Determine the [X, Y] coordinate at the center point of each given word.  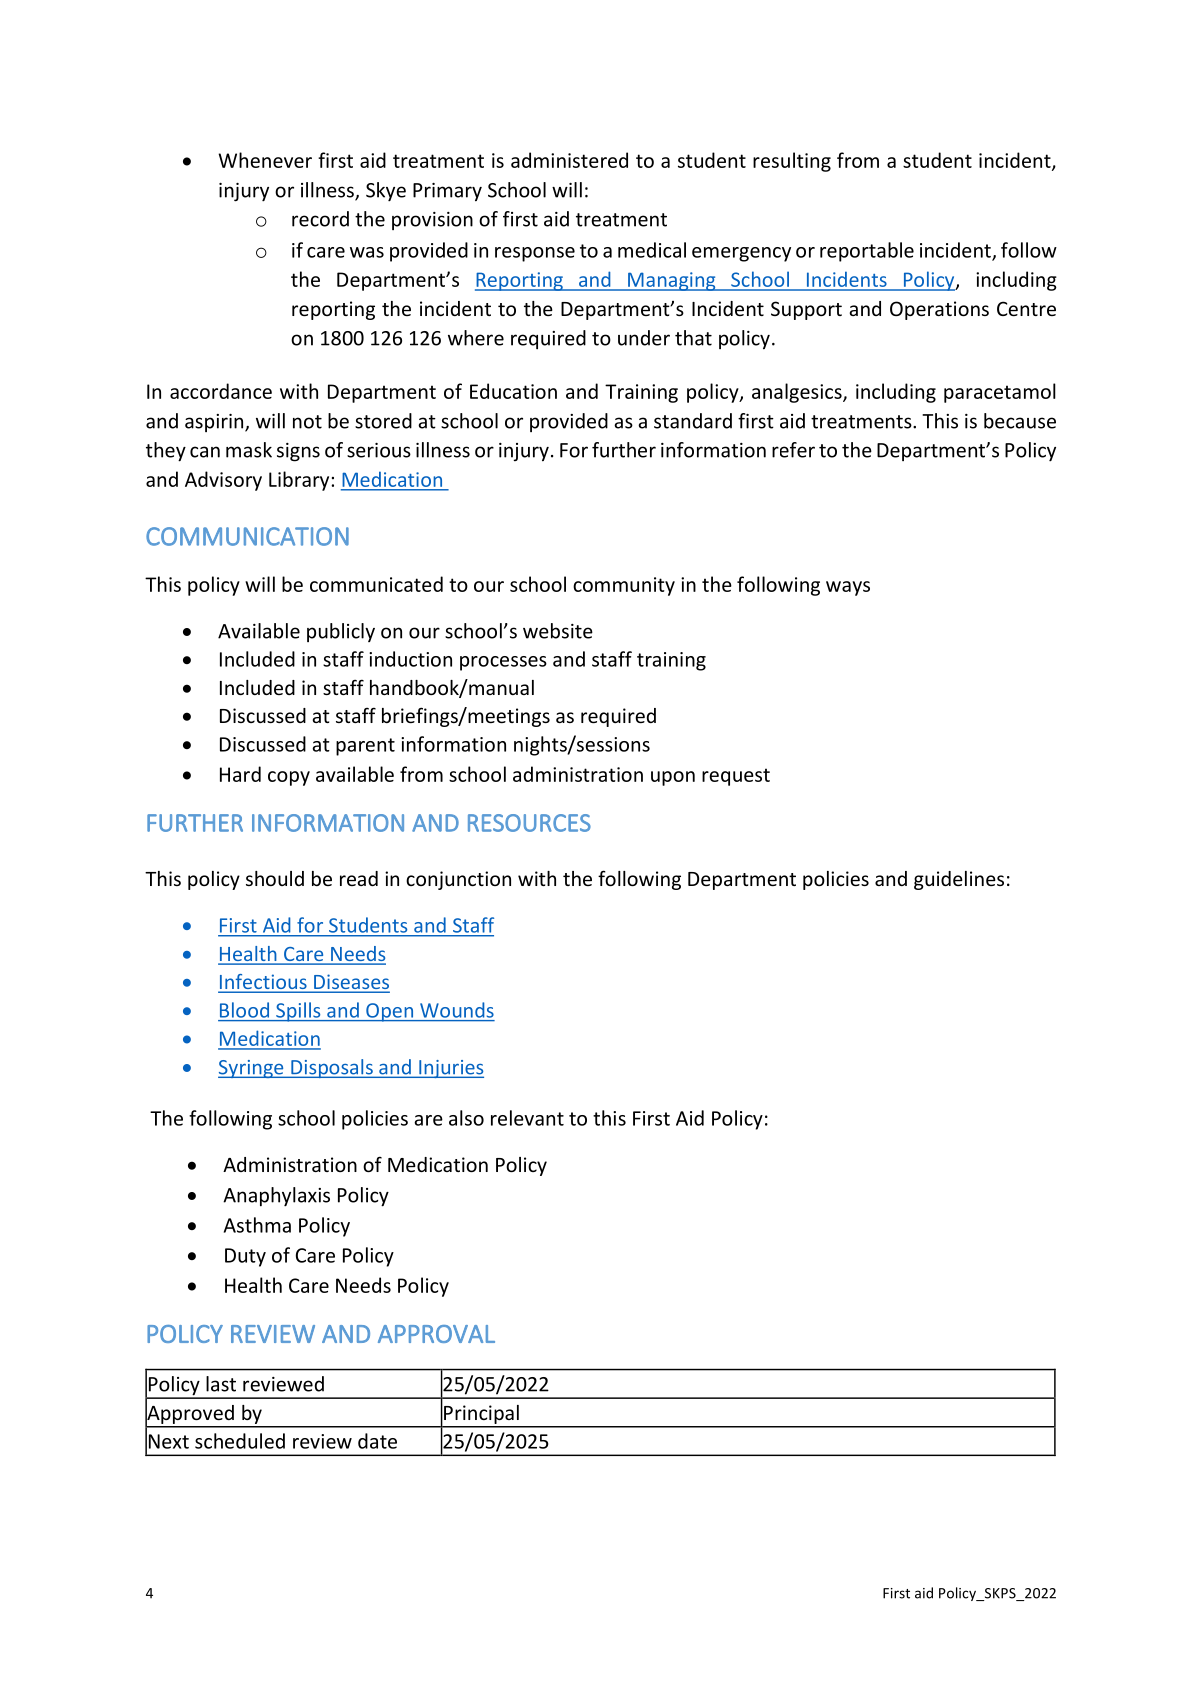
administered [569, 160]
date [377, 1441]
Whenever [265, 160]
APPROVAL [436, 1334]
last [221, 1384]
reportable [867, 252]
